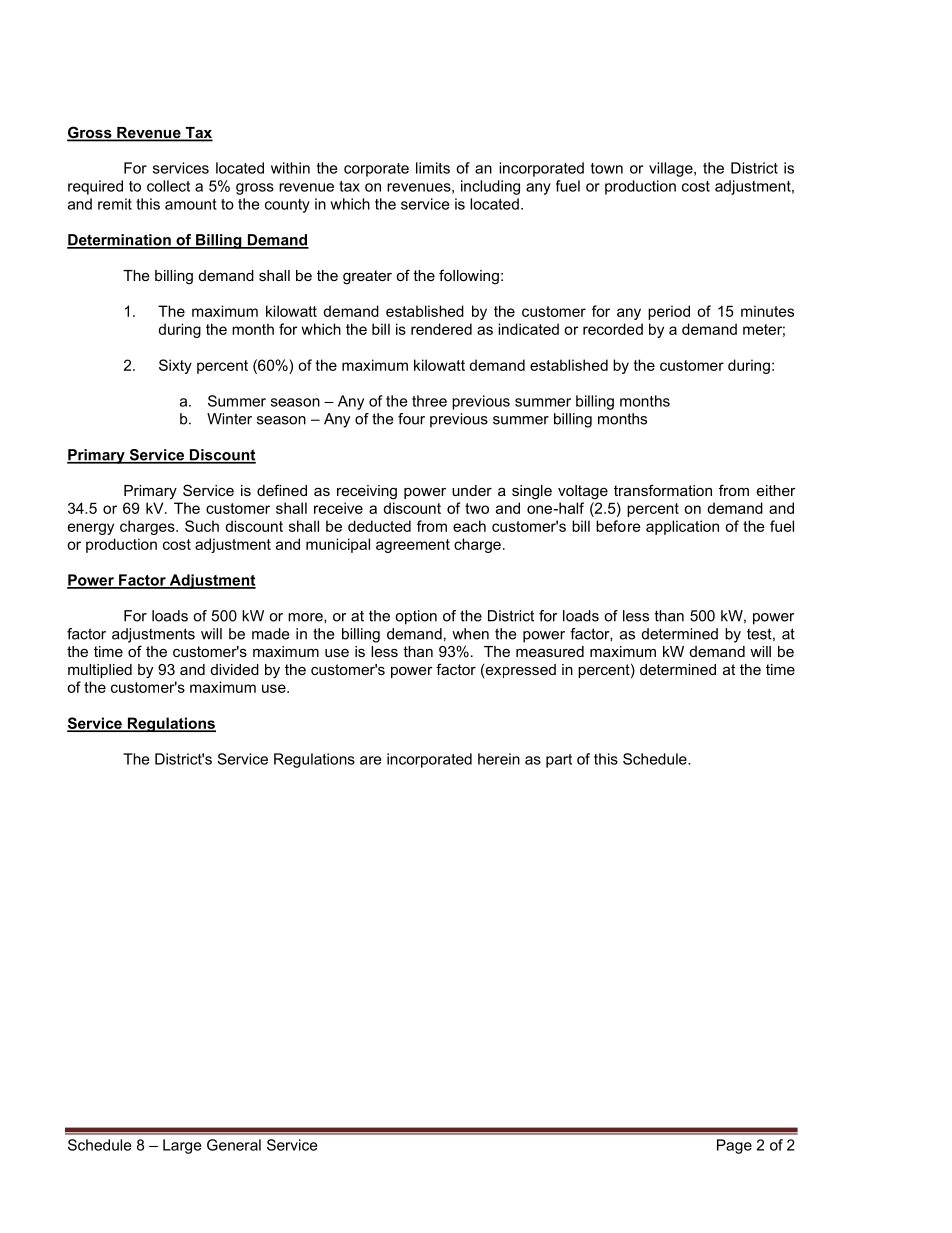 Image resolution: width=952 pixels, height=1233 pixels. What do you see at coordinates (168, 186) in the page?
I see `collect` at bounding box center [168, 186].
